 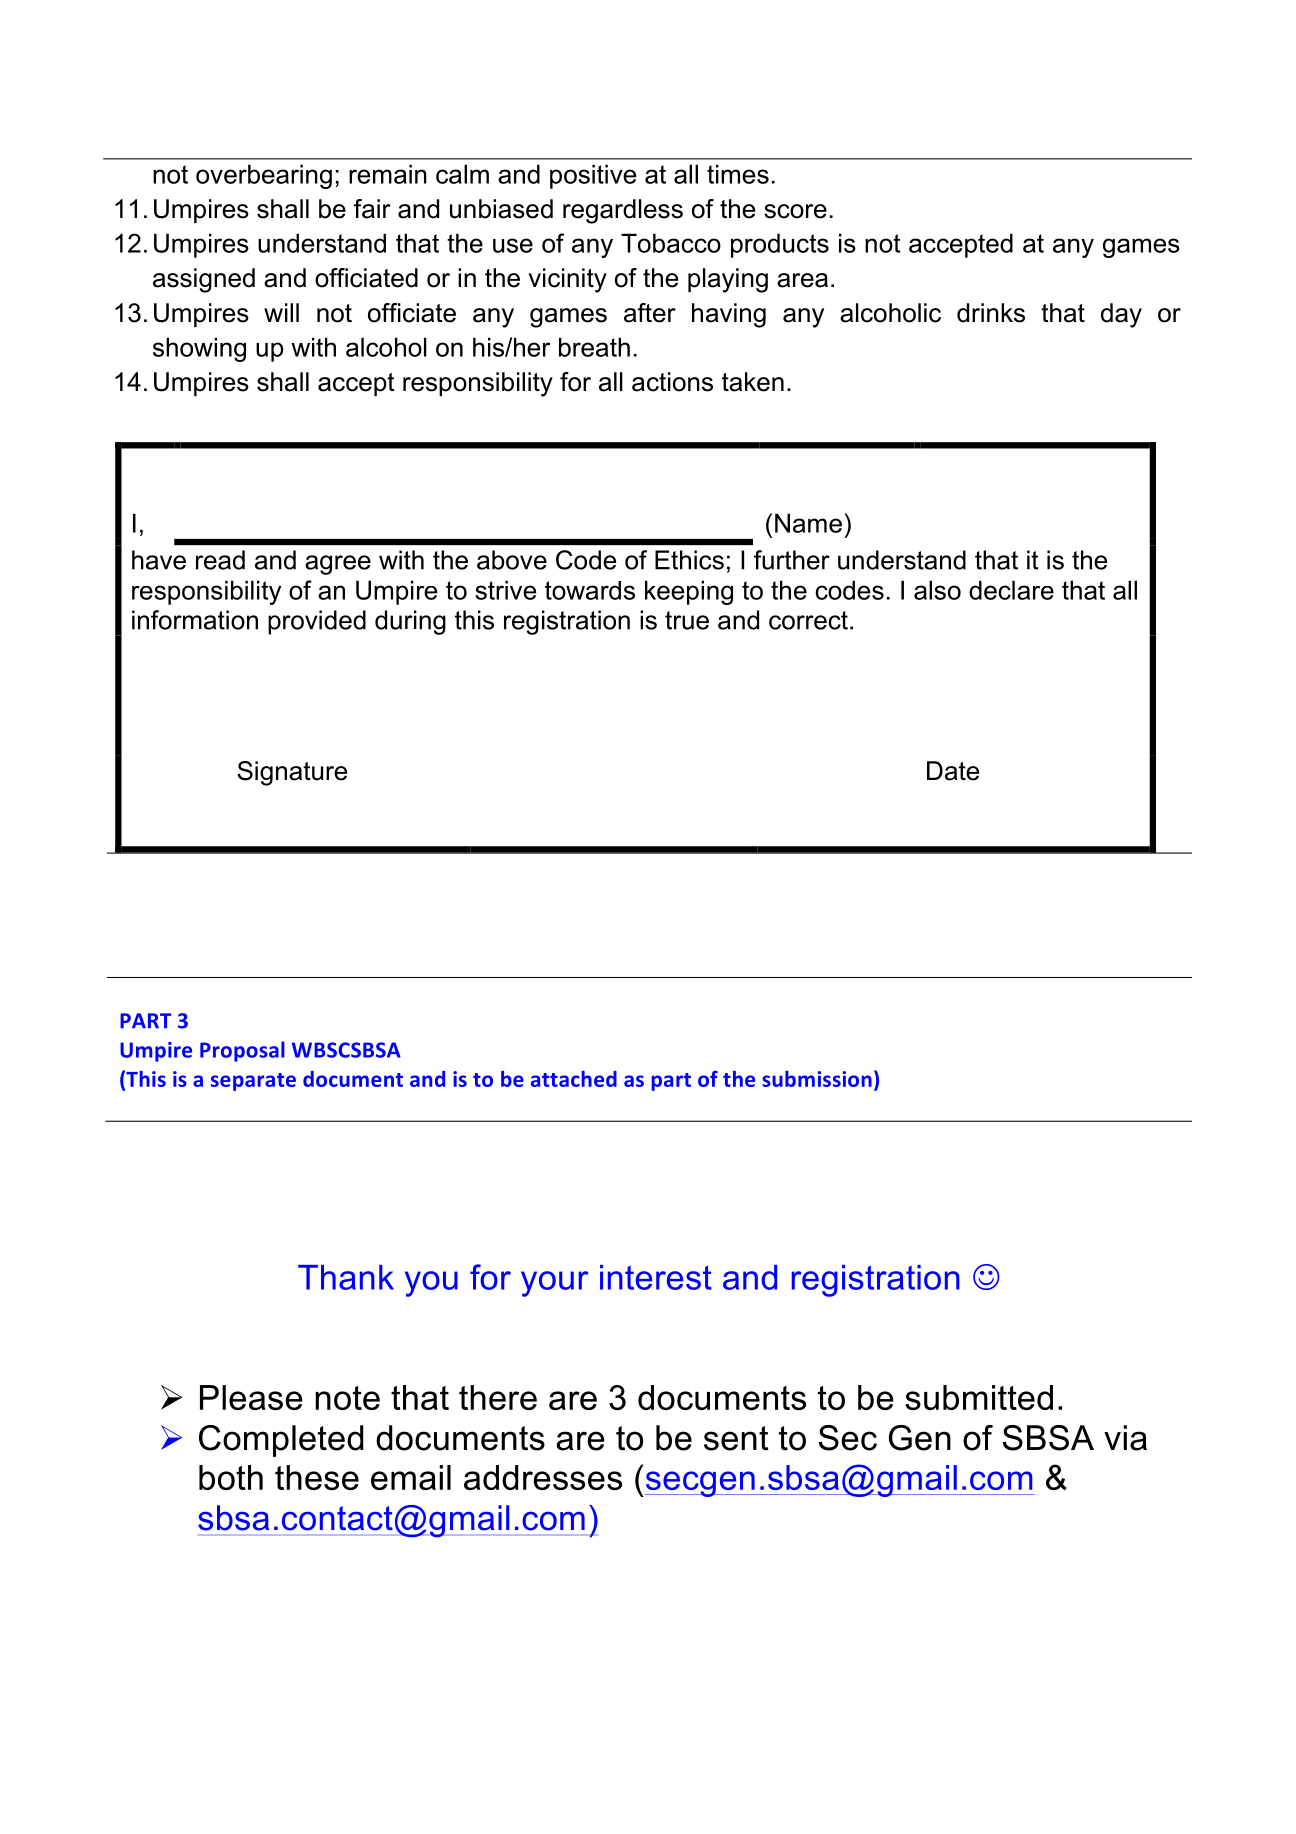 What do you see at coordinates (574, 1079) in the screenshot?
I see `attached` at bounding box center [574, 1079].
